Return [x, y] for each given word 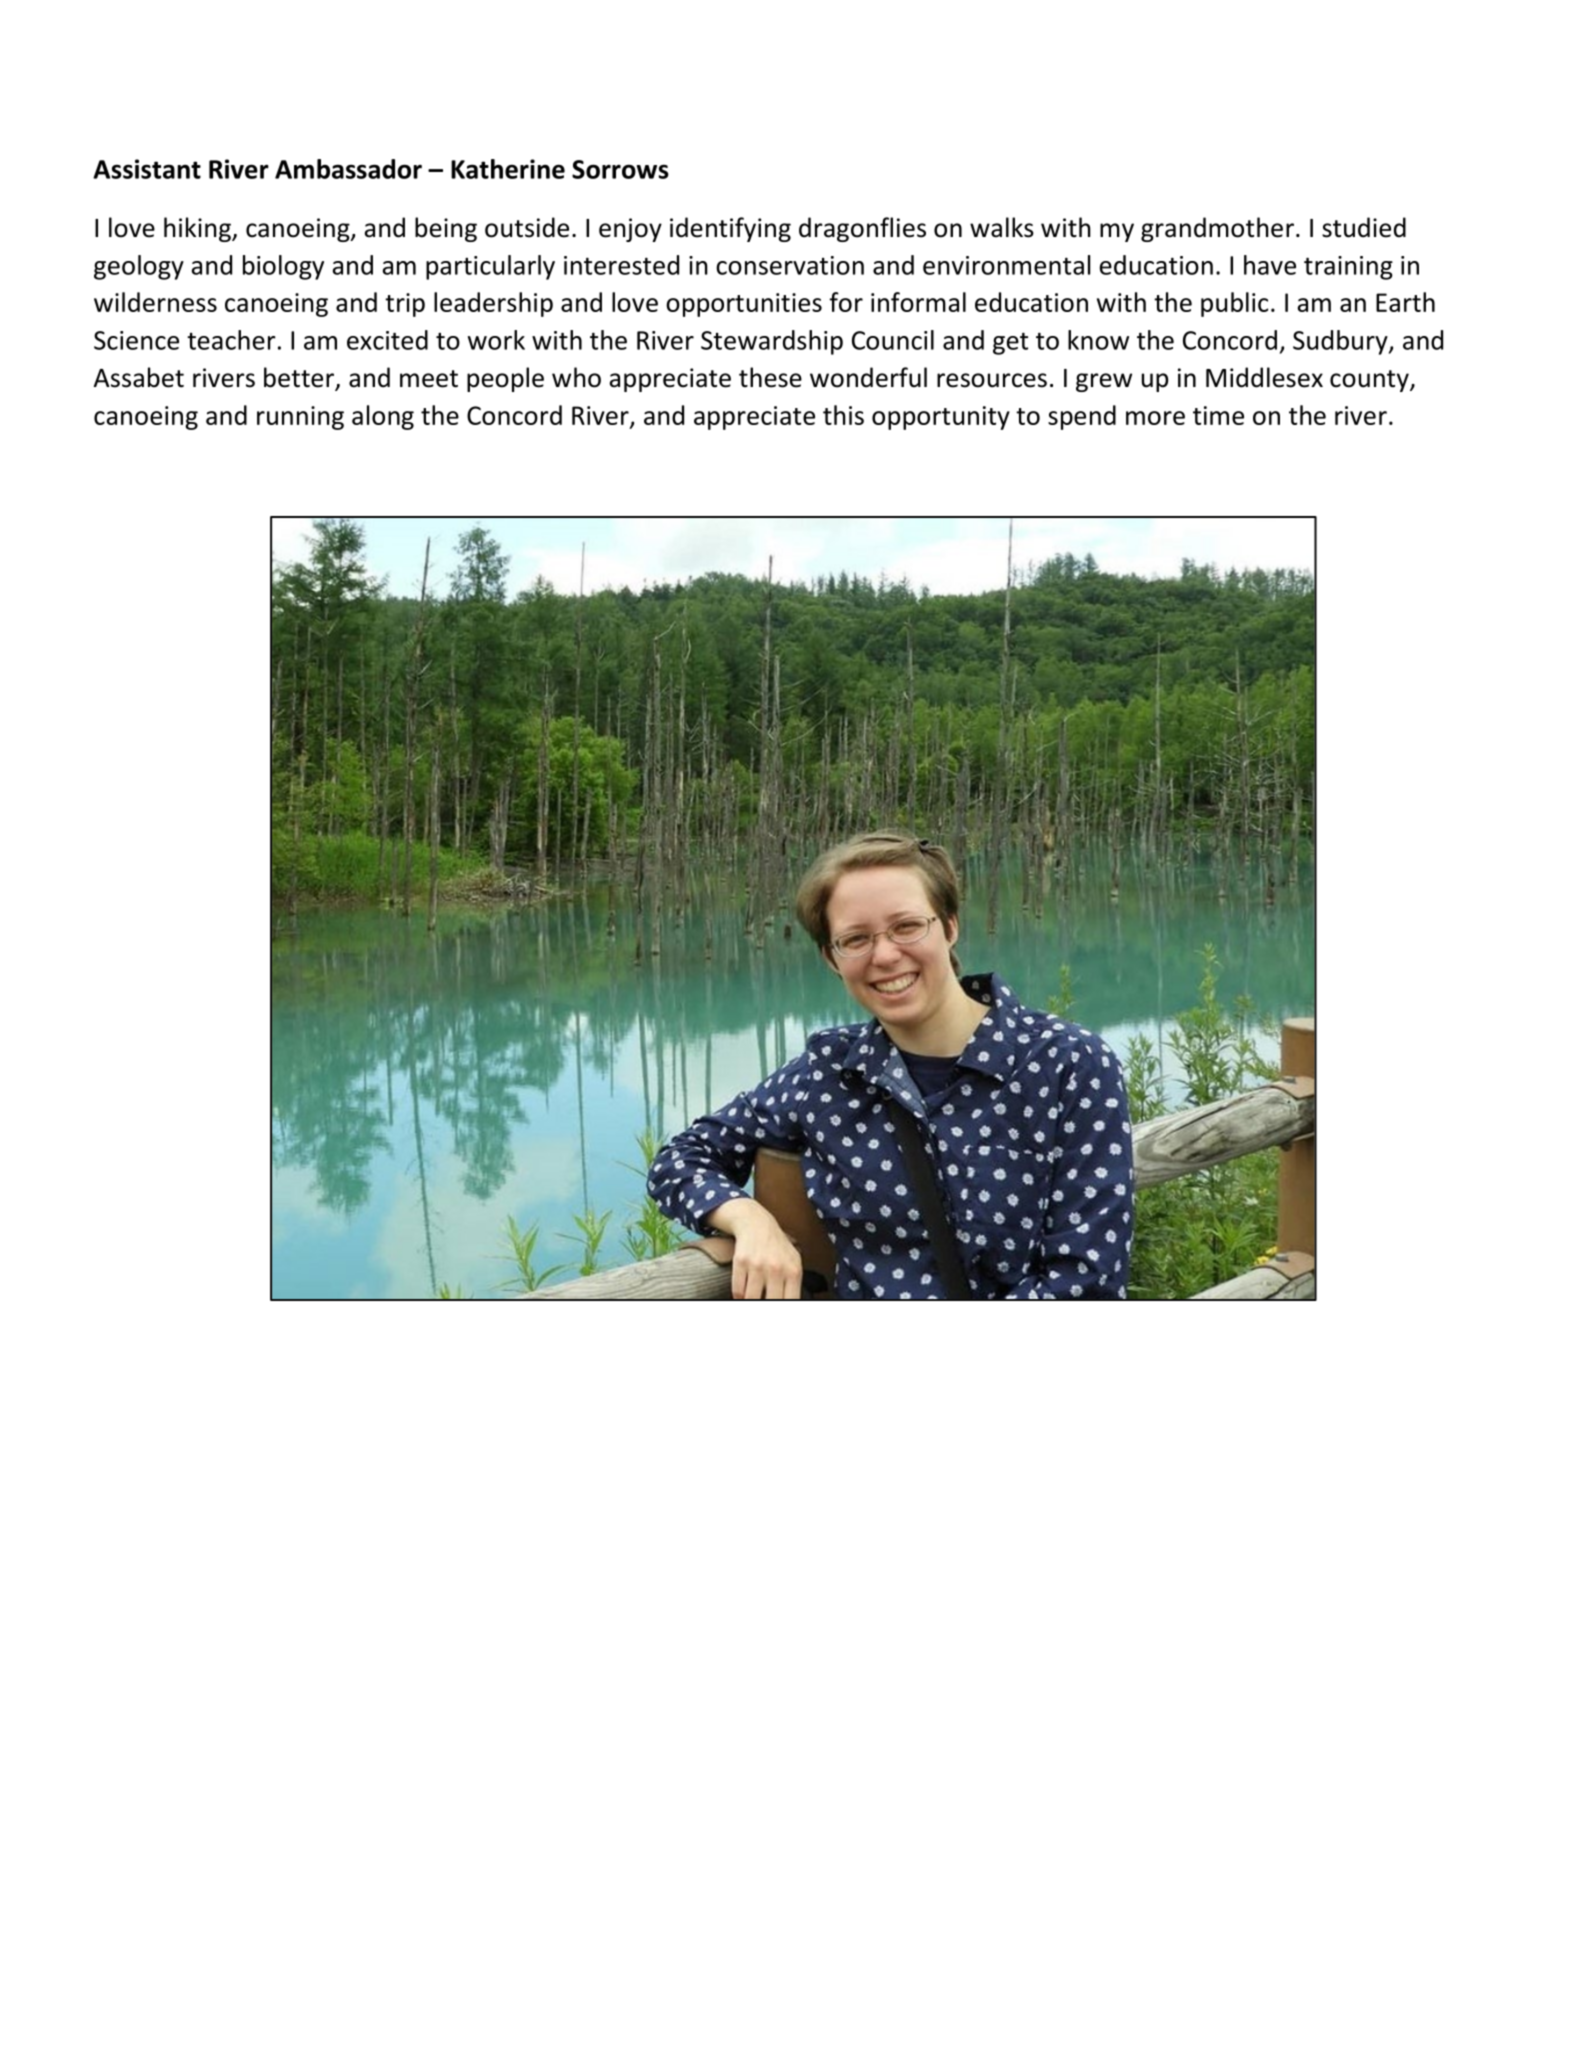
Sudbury [1341, 342]
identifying [730, 229]
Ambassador [348, 169]
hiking [198, 229]
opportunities [744, 305]
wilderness [155, 302]
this [843, 415]
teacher [231, 340]
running [300, 418]
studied [1364, 227]
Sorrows [620, 169]
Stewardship [772, 342]
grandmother [1217, 229]
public [1234, 304]
